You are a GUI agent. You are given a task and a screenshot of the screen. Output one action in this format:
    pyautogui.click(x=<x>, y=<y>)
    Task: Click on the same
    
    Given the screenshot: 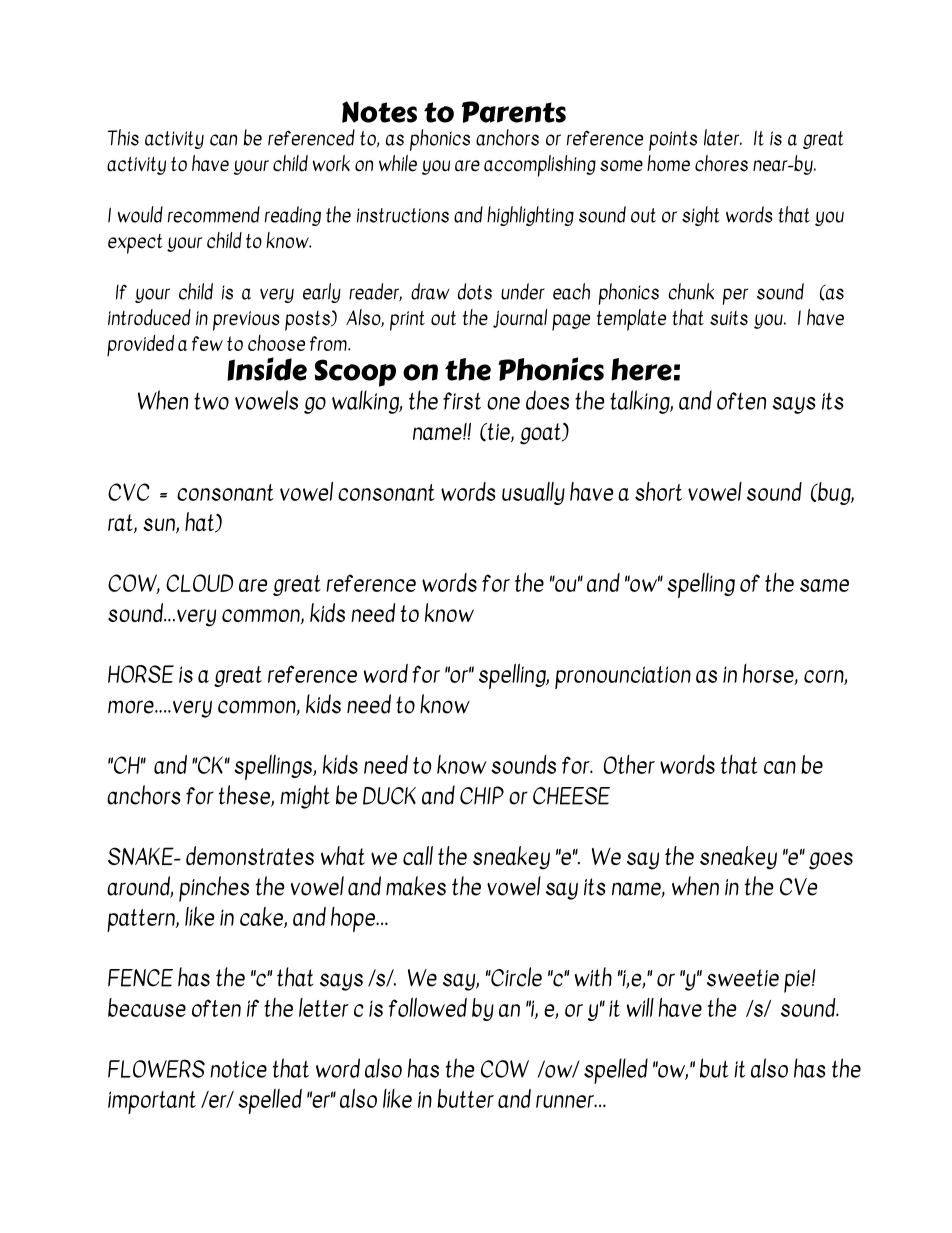 What is the action you would take?
    pyautogui.click(x=824, y=585)
